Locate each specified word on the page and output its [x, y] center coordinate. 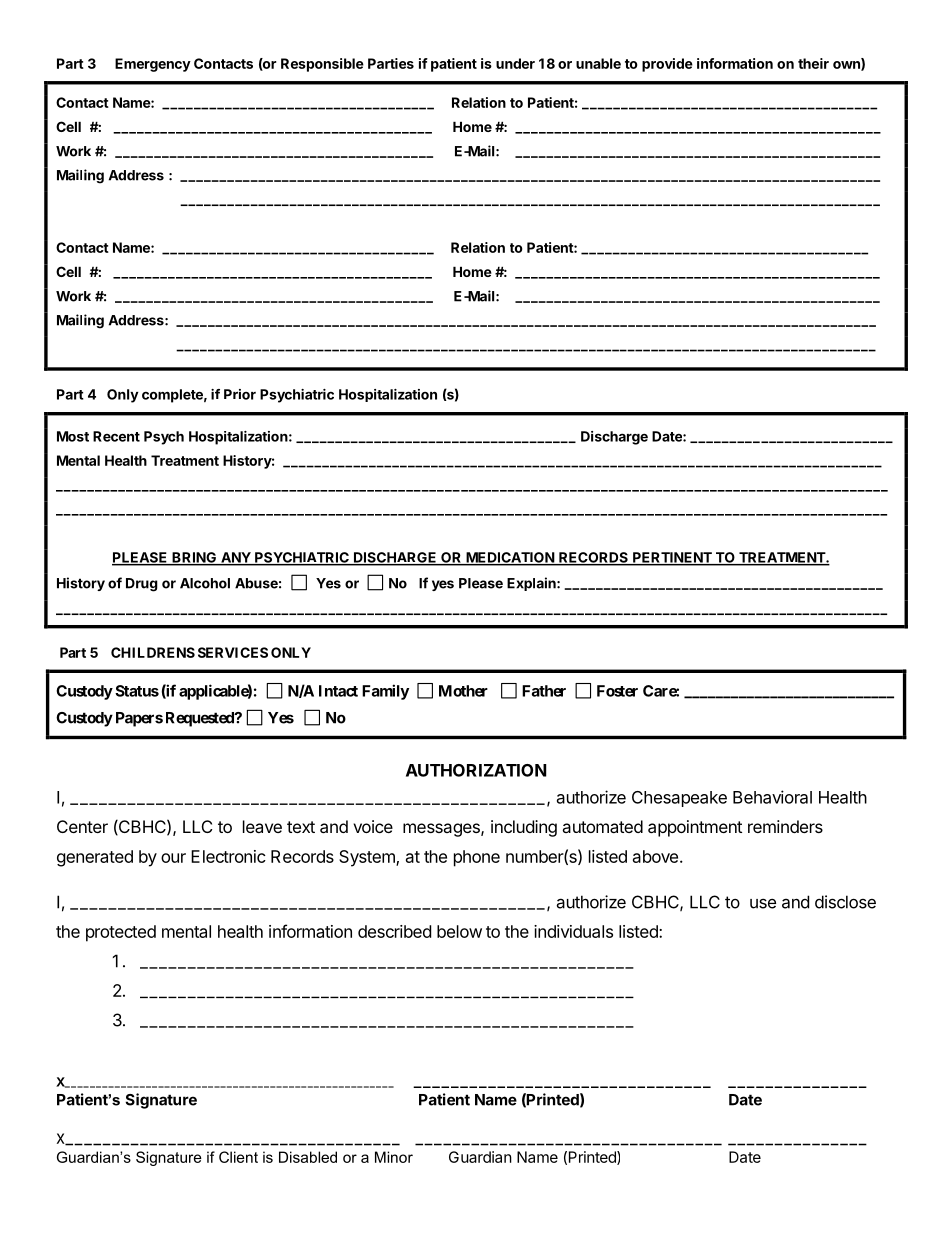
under [515, 63]
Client [238, 1157]
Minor [394, 1157]
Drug [142, 585]
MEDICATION [510, 558]
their [813, 63]
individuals [573, 931]
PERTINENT [672, 558]
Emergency [153, 65]
